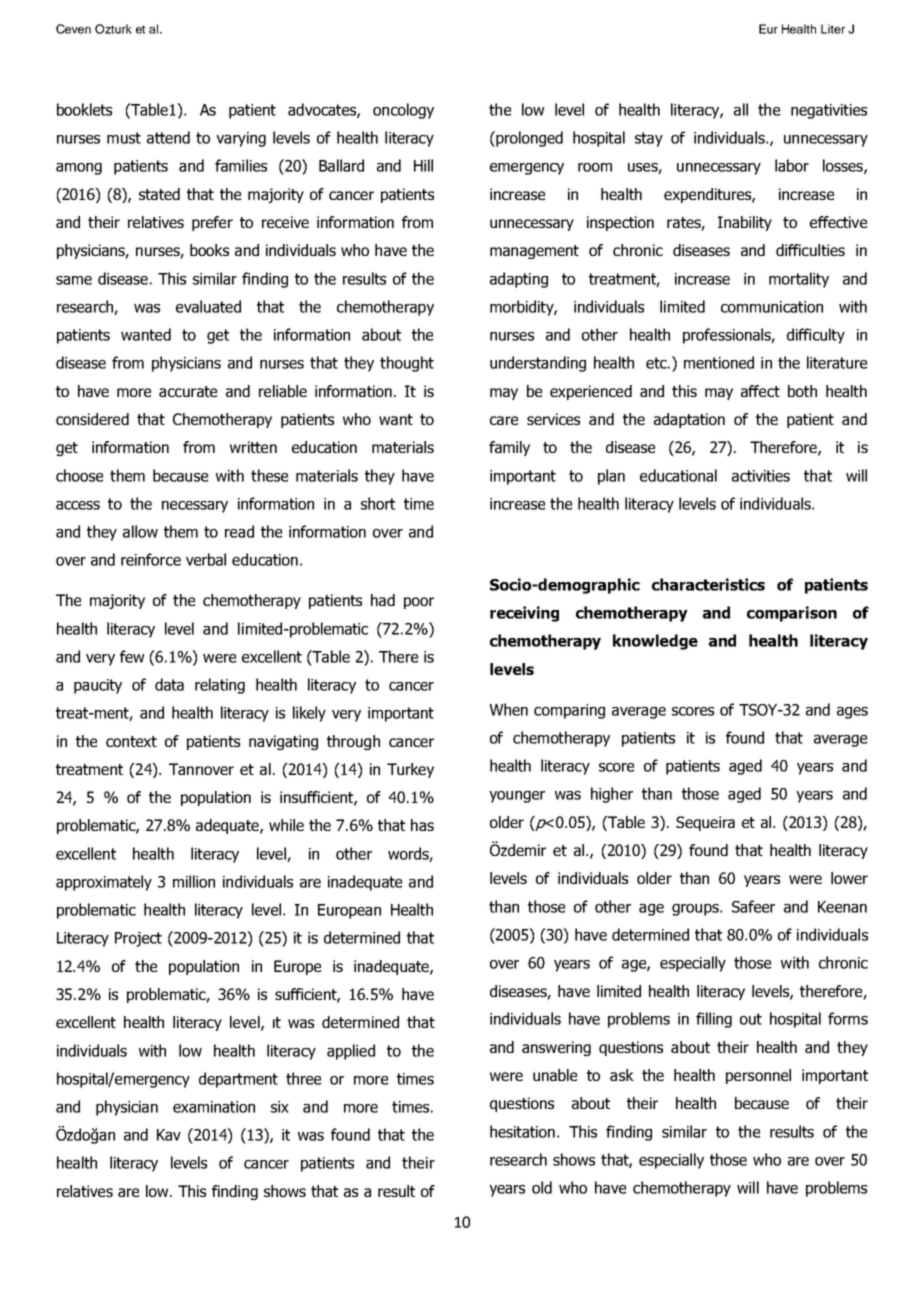 The width and height of the image is (924, 1308). What do you see at coordinates (792, 165) in the image?
I see `labor` at bounding box center [792, 165].
